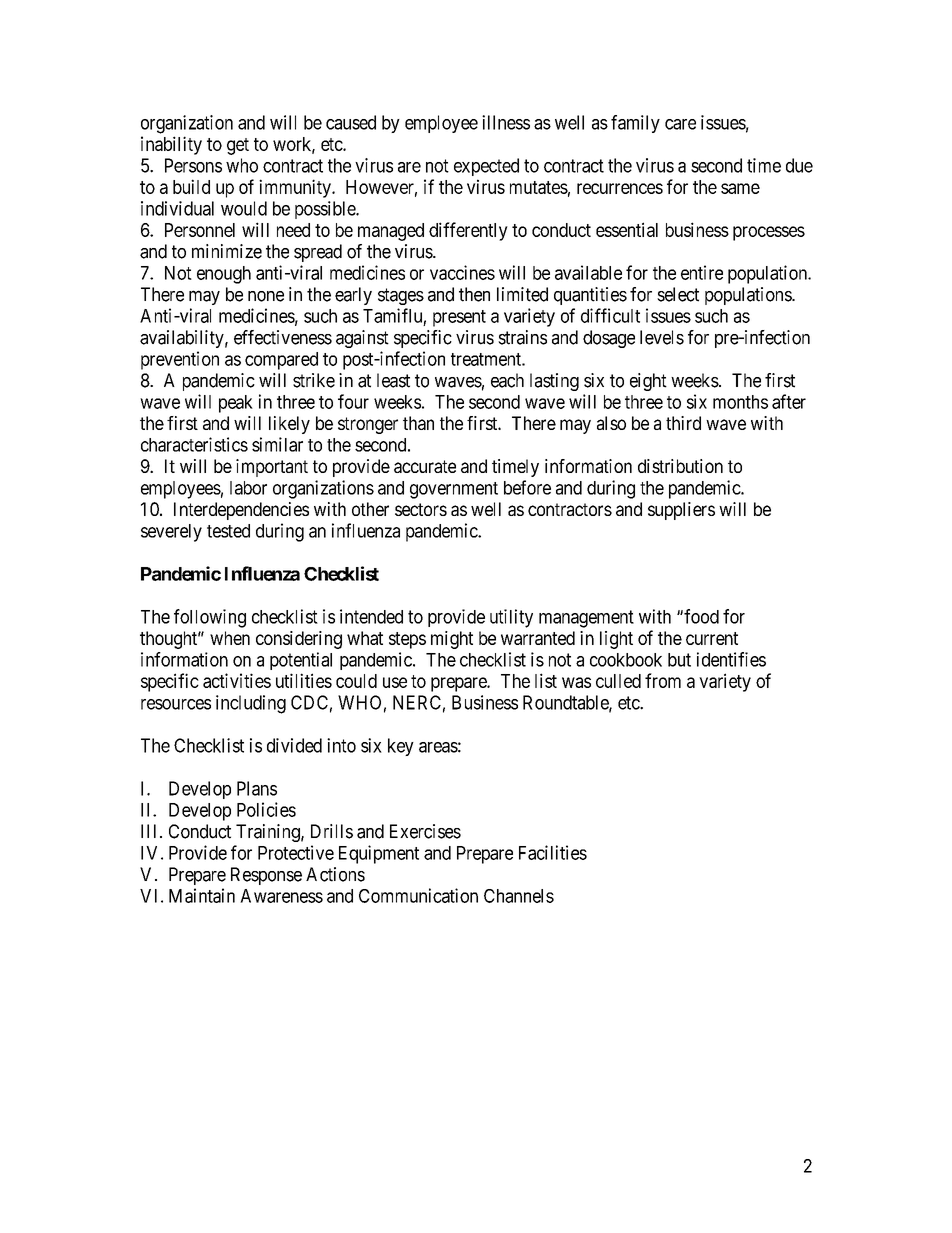 Image resolution: width=952 pixels, height=1233 pixels. What do you see at coordinates (511, 618) in the screenshot?
I see `utility` at bounding box center [511, 618].
